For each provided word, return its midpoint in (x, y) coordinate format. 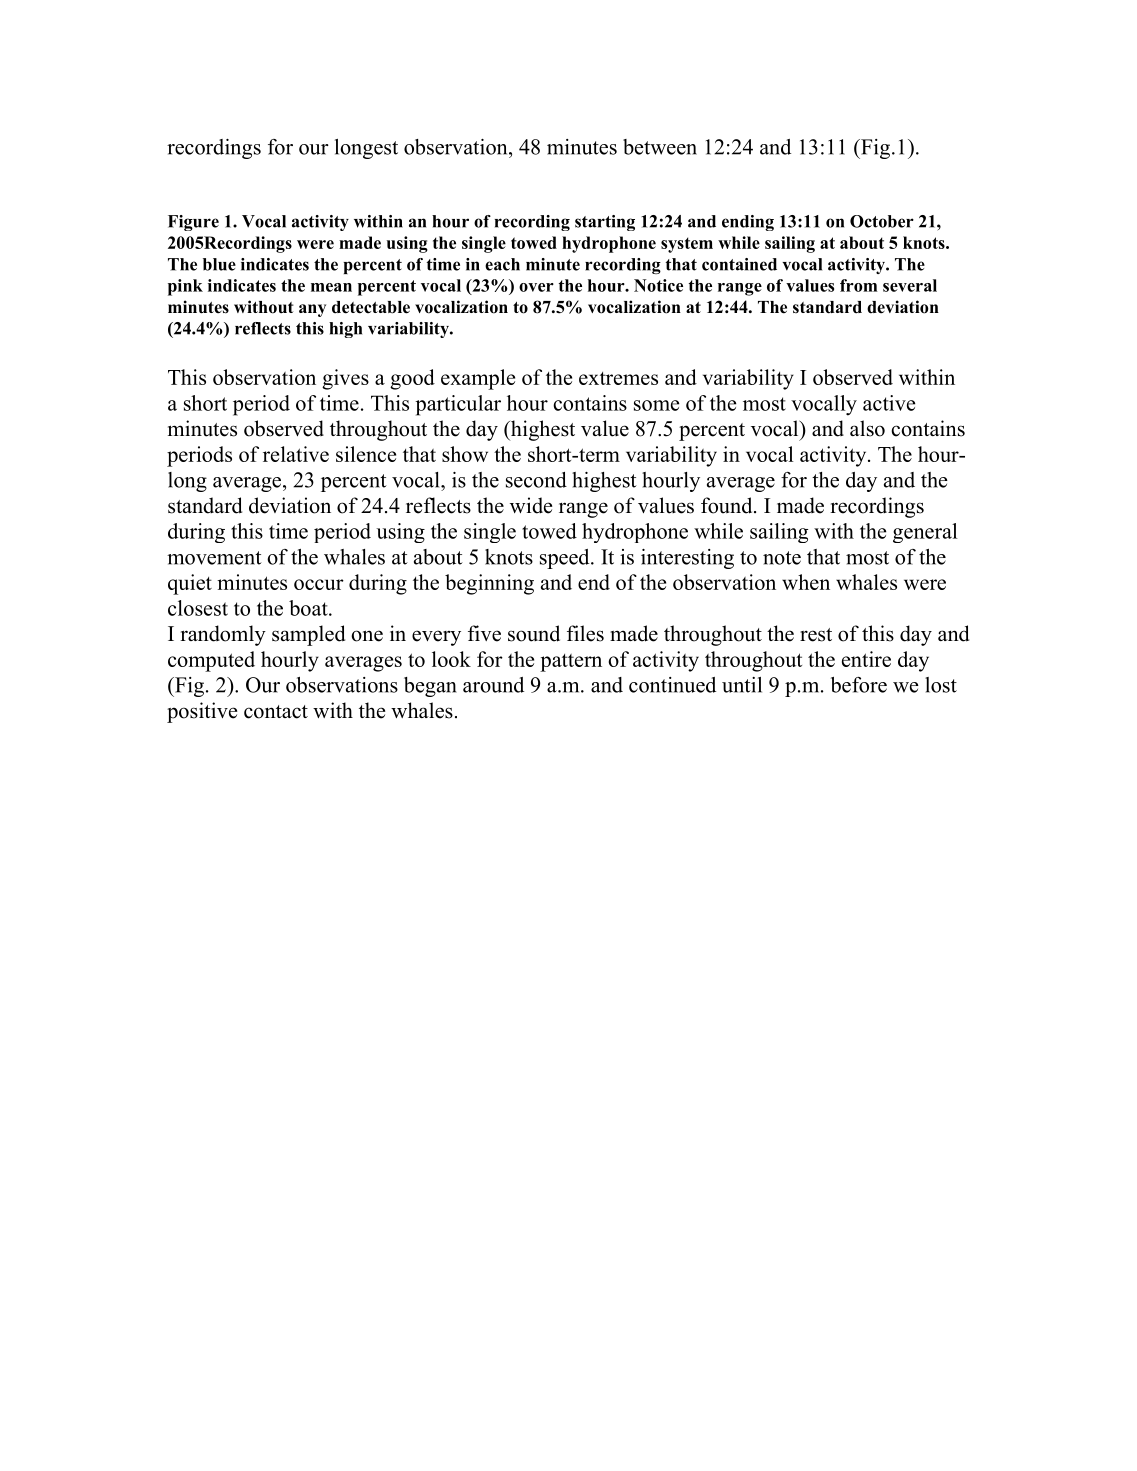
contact (276, 712)
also (867, 428)
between (660, 147)
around (493, 685)
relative (296, 454)
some (656, 405)
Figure (193, 223)
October (882, 221)
